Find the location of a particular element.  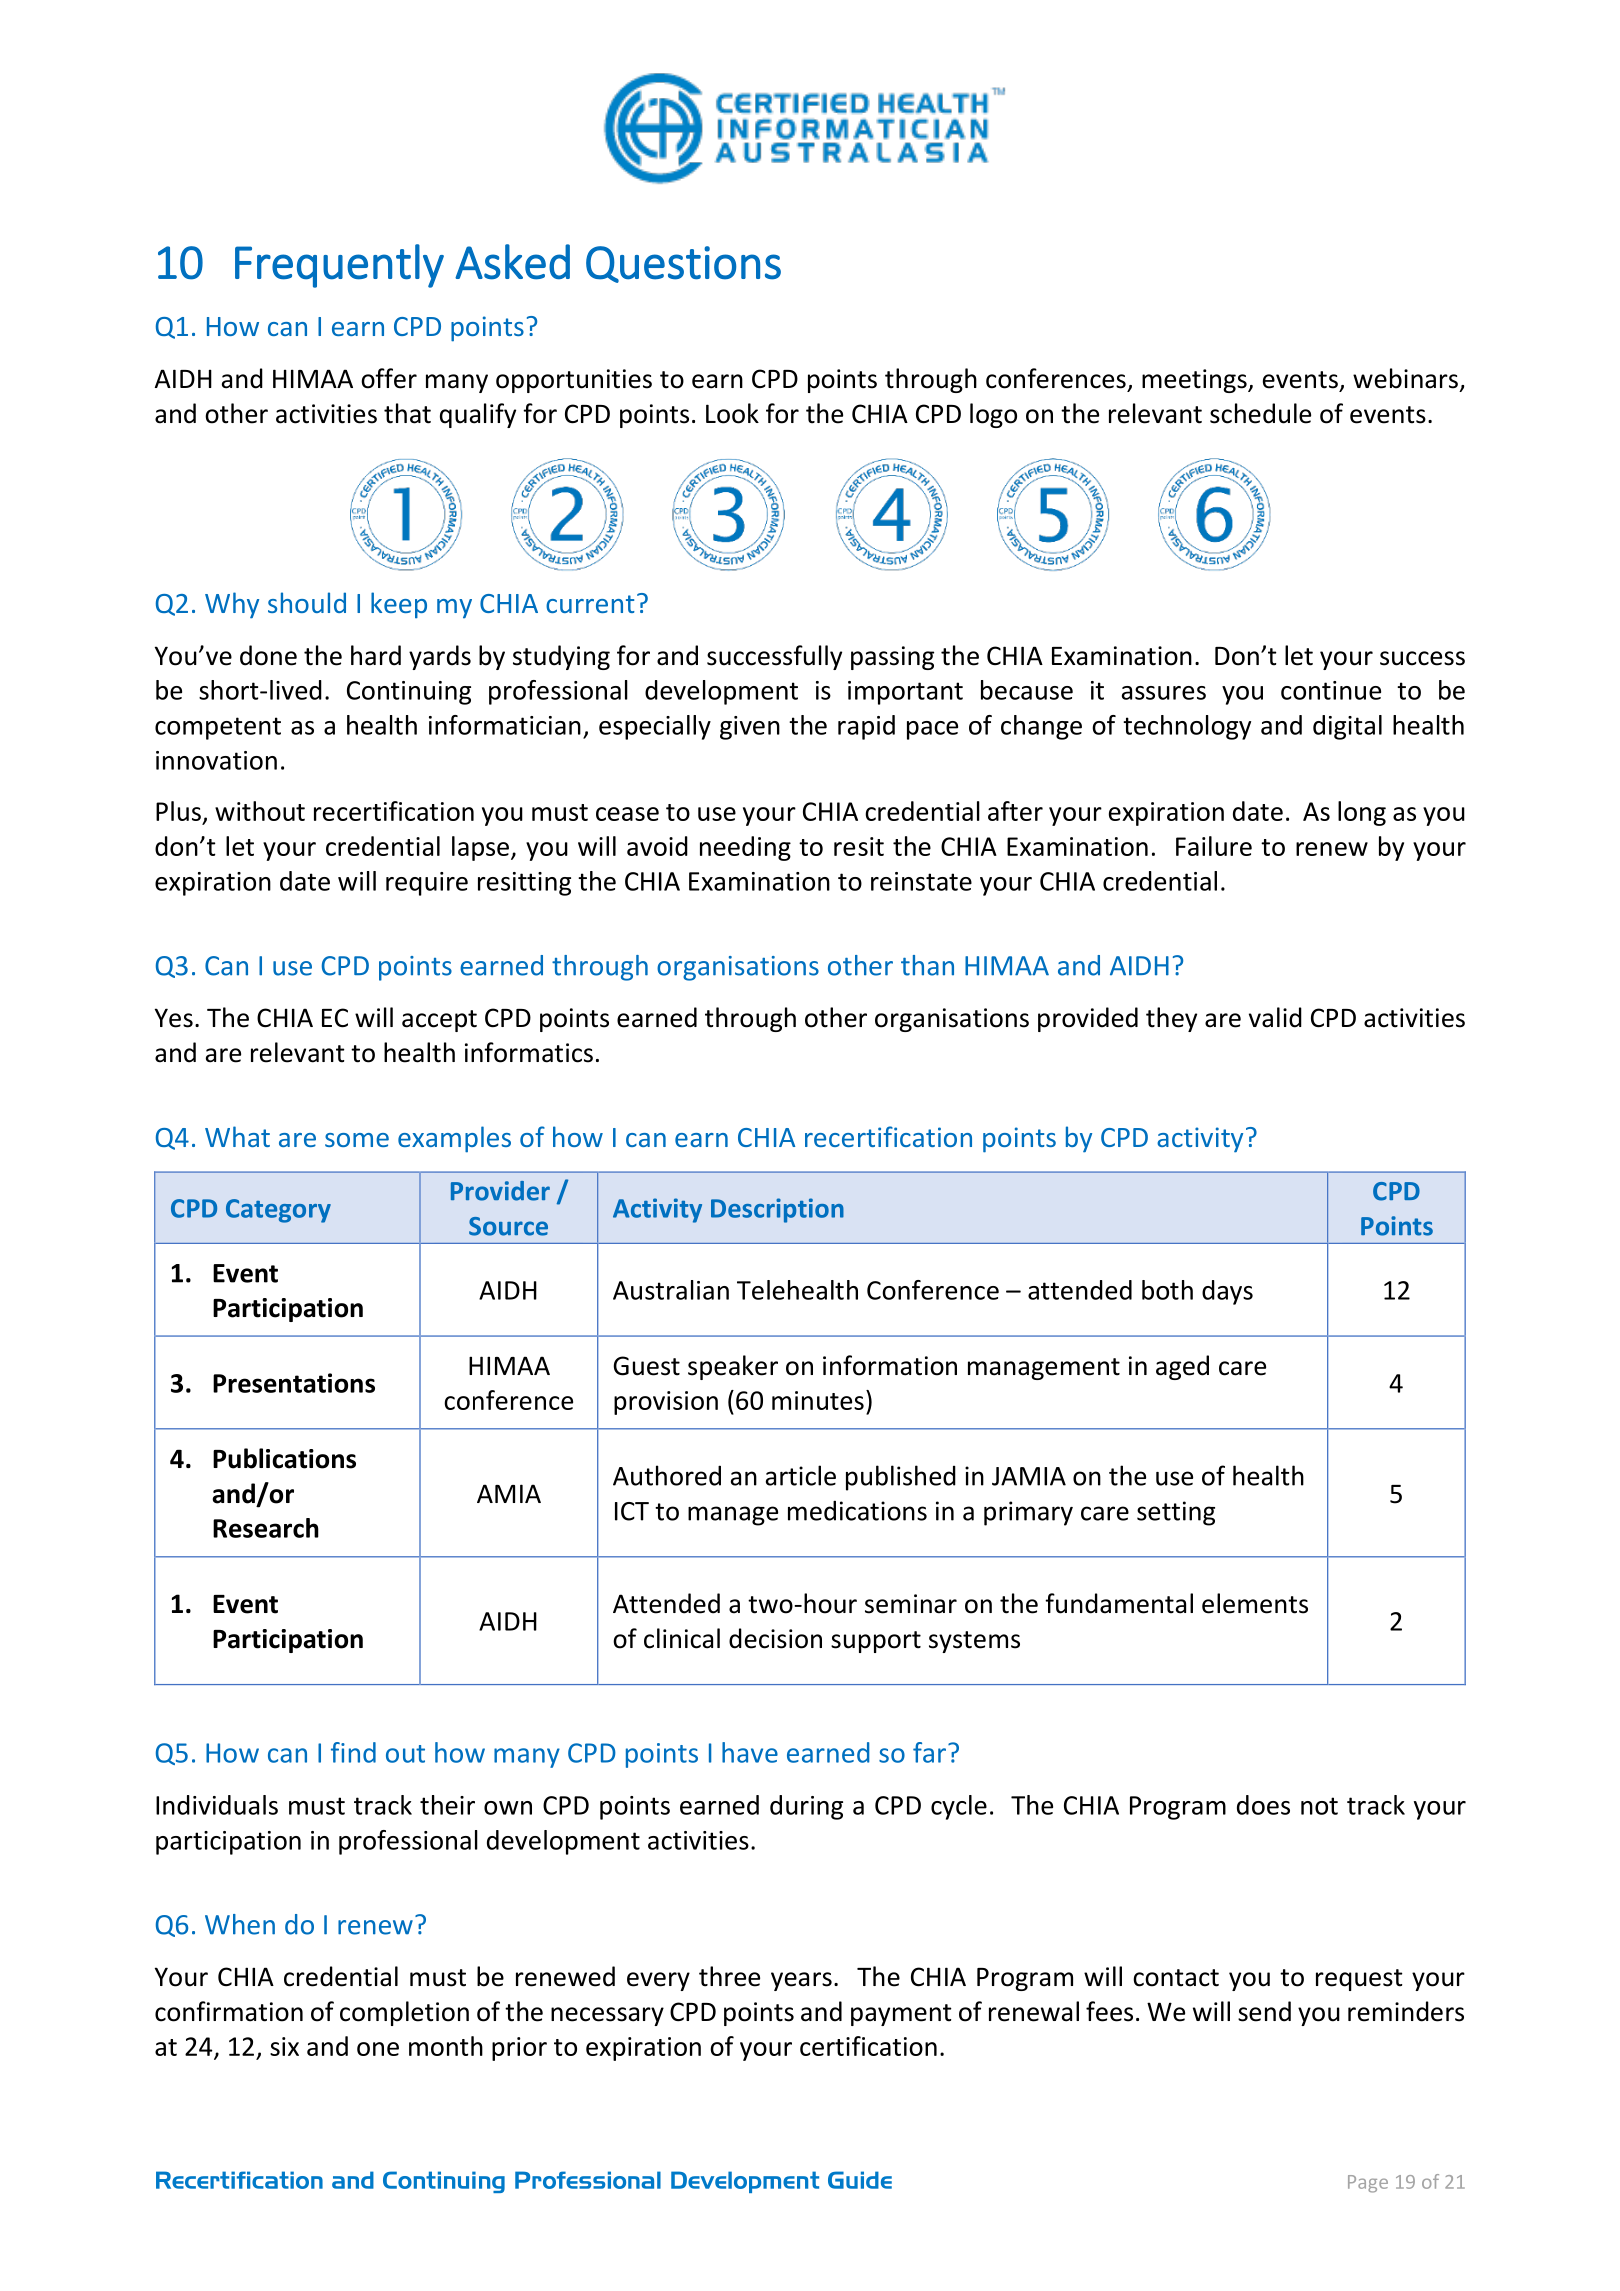

technology is located at coordinates (1187, 727).
